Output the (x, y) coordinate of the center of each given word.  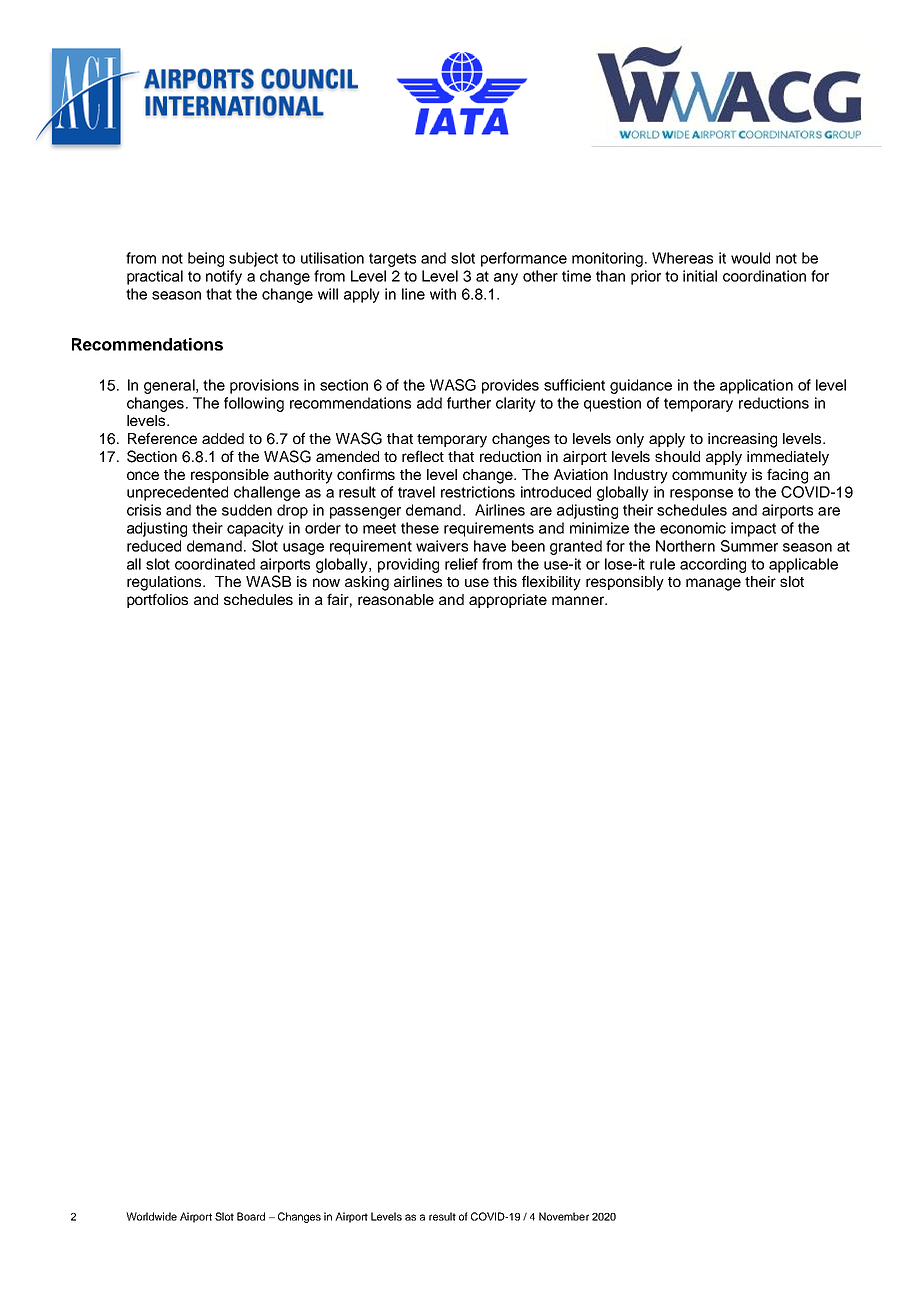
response (701, 495)
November (564, 1216)
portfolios (157, 600)
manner (579, 600)
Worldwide (151, 1216)
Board (251, 1216)
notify (224, 277)
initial (700, 276)
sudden (247, 510)
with (443, 294)
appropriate (508, 601)
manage (713, 584)
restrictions (478, 492)
